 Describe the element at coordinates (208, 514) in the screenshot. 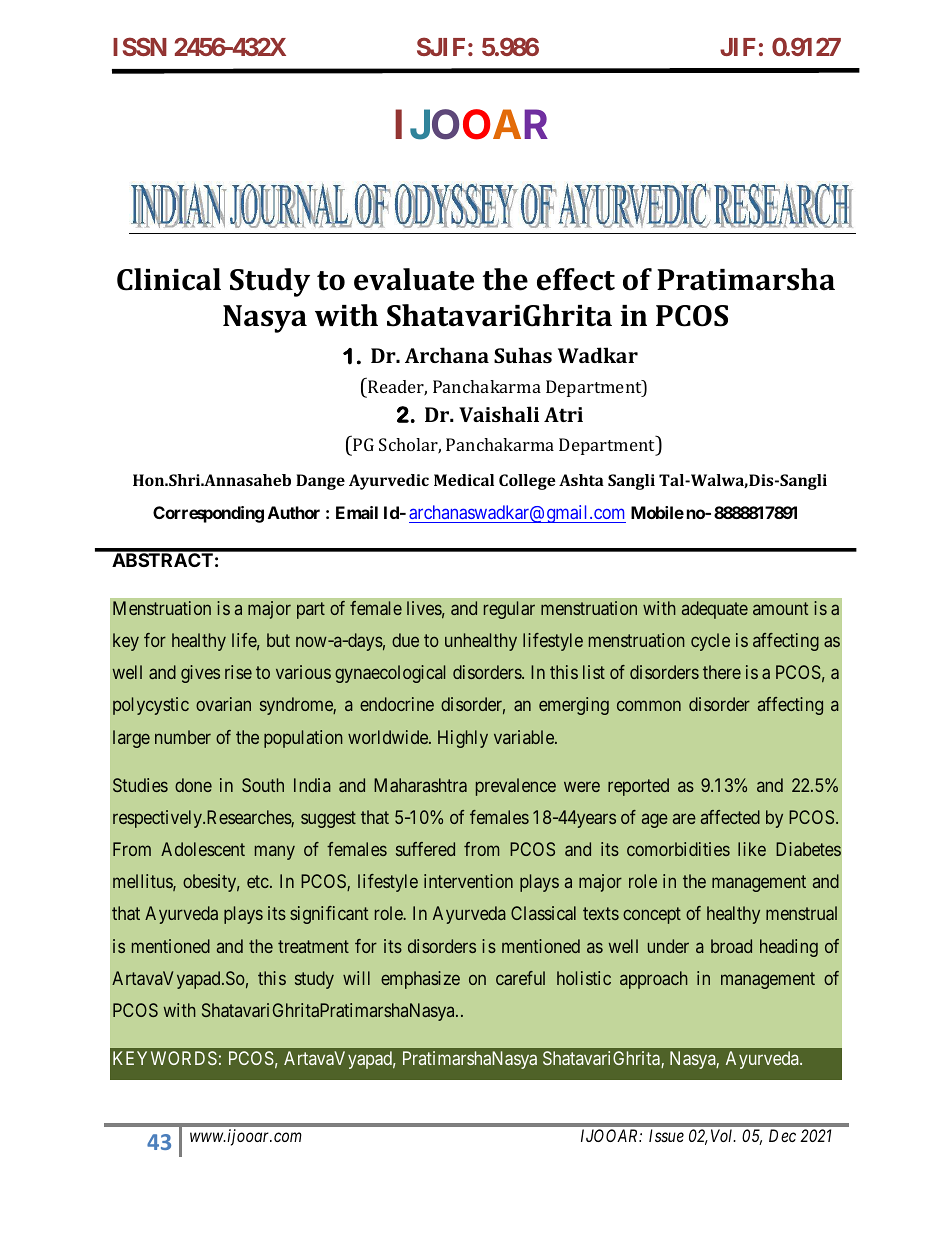

I see `Corresponding` at that location.
